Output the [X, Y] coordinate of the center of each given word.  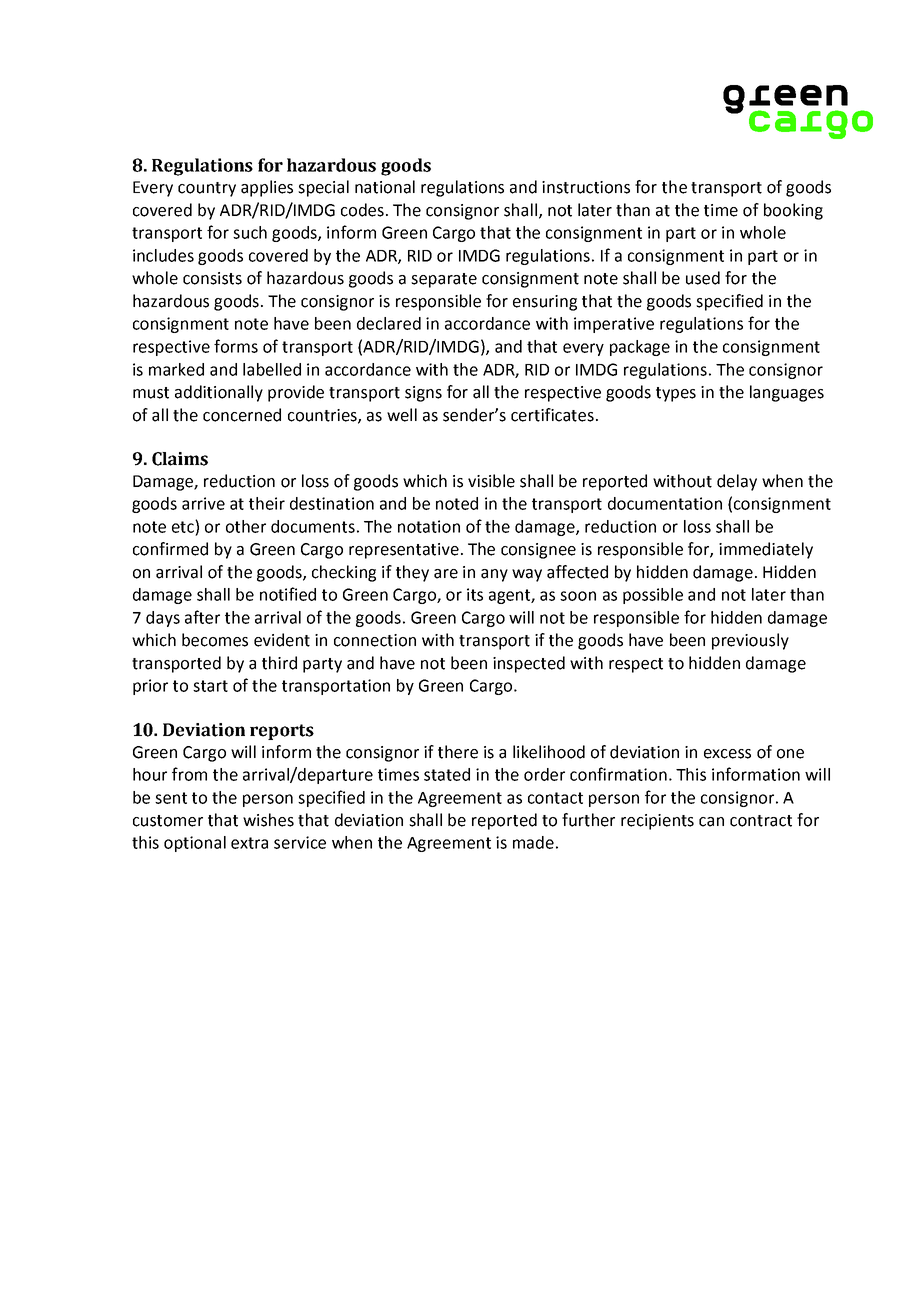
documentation [665, 503]
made [533, 842]
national [385, 187]
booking [793, 211]
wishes [268, 820]
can [711, 822]
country [207, 189]
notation [429, 526]
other [246, 526]
